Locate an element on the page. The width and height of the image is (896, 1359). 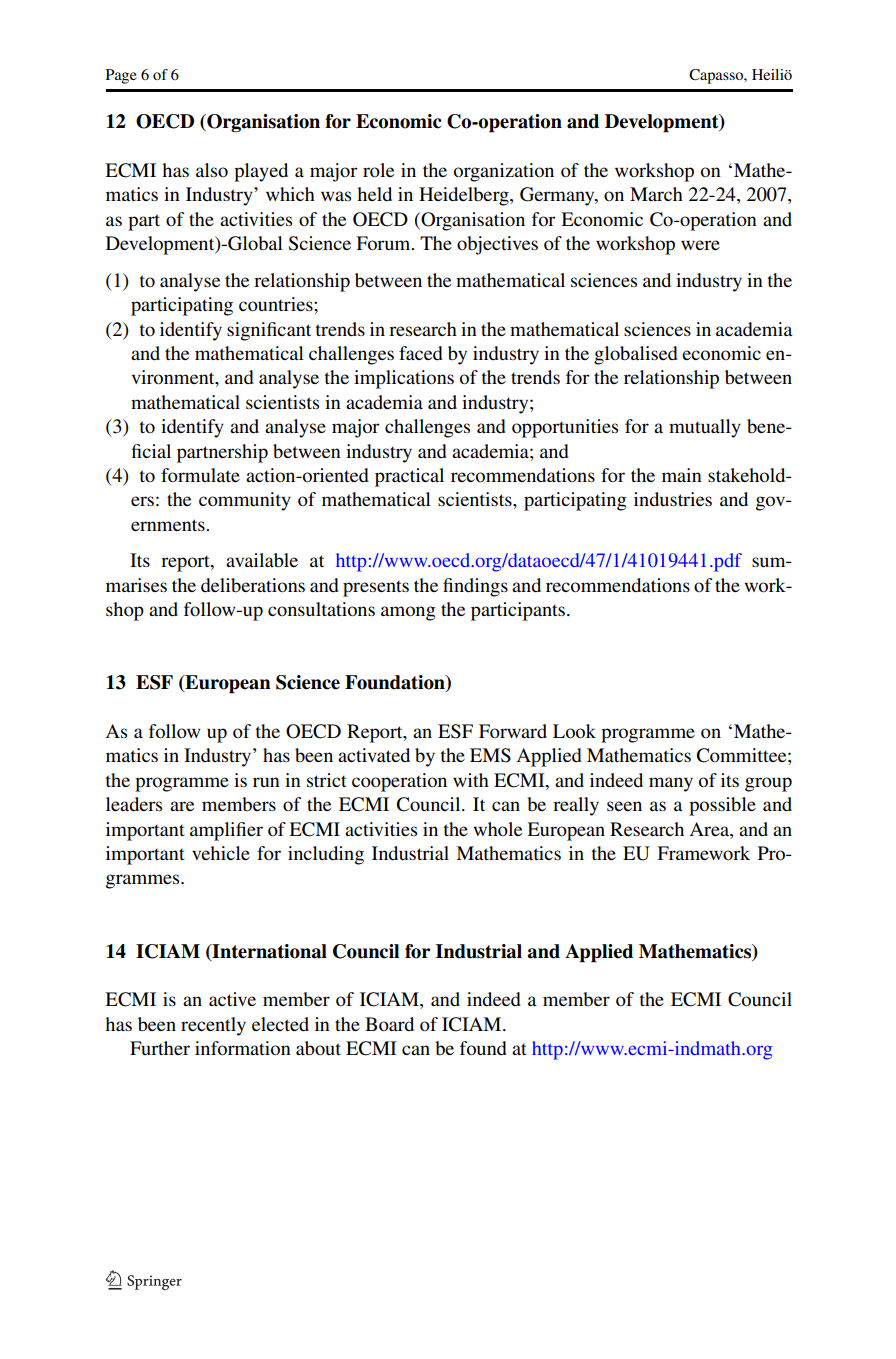
Board is located at coordinates (389, 1024).
